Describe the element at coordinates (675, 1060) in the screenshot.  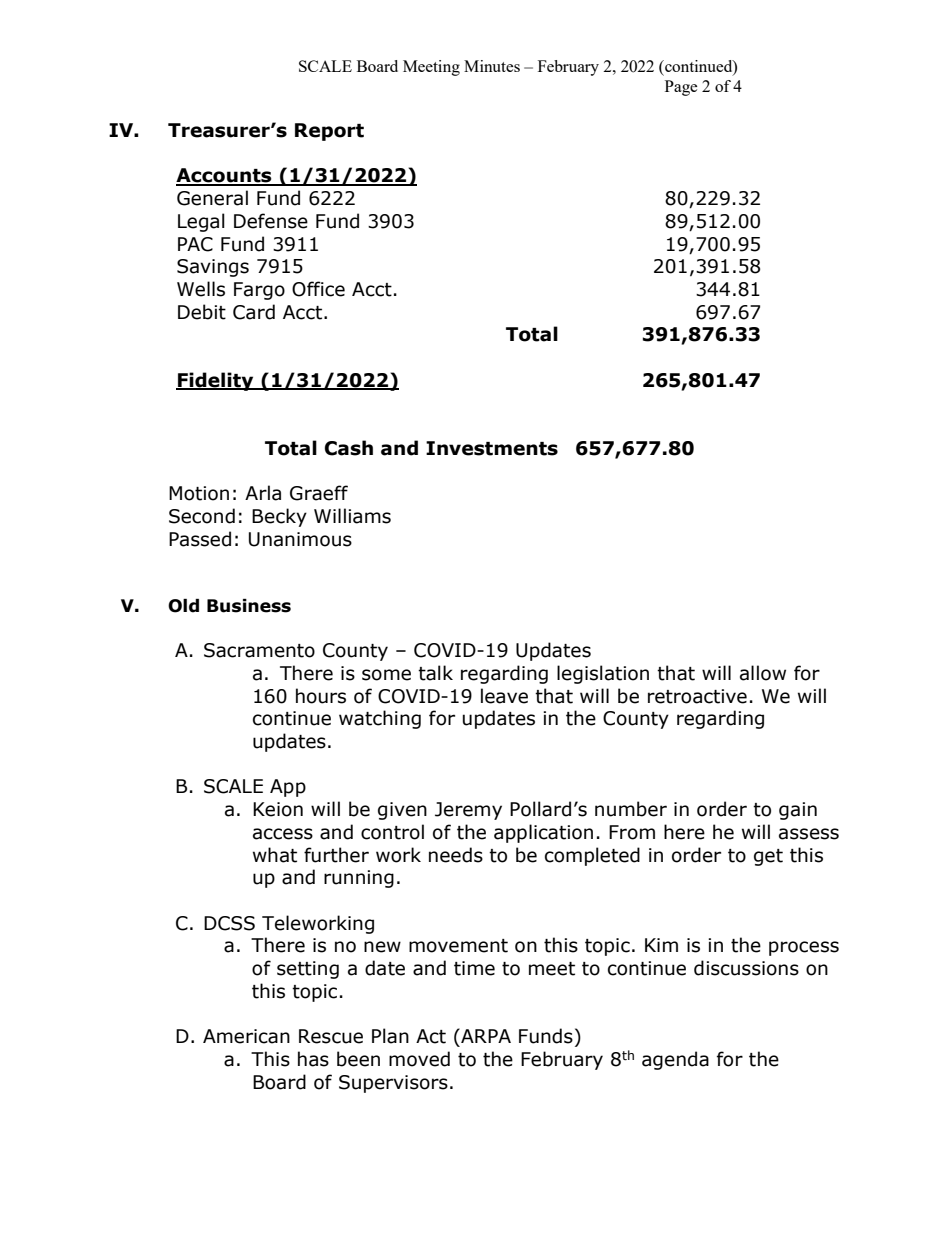
I see `agenda` at that location.
